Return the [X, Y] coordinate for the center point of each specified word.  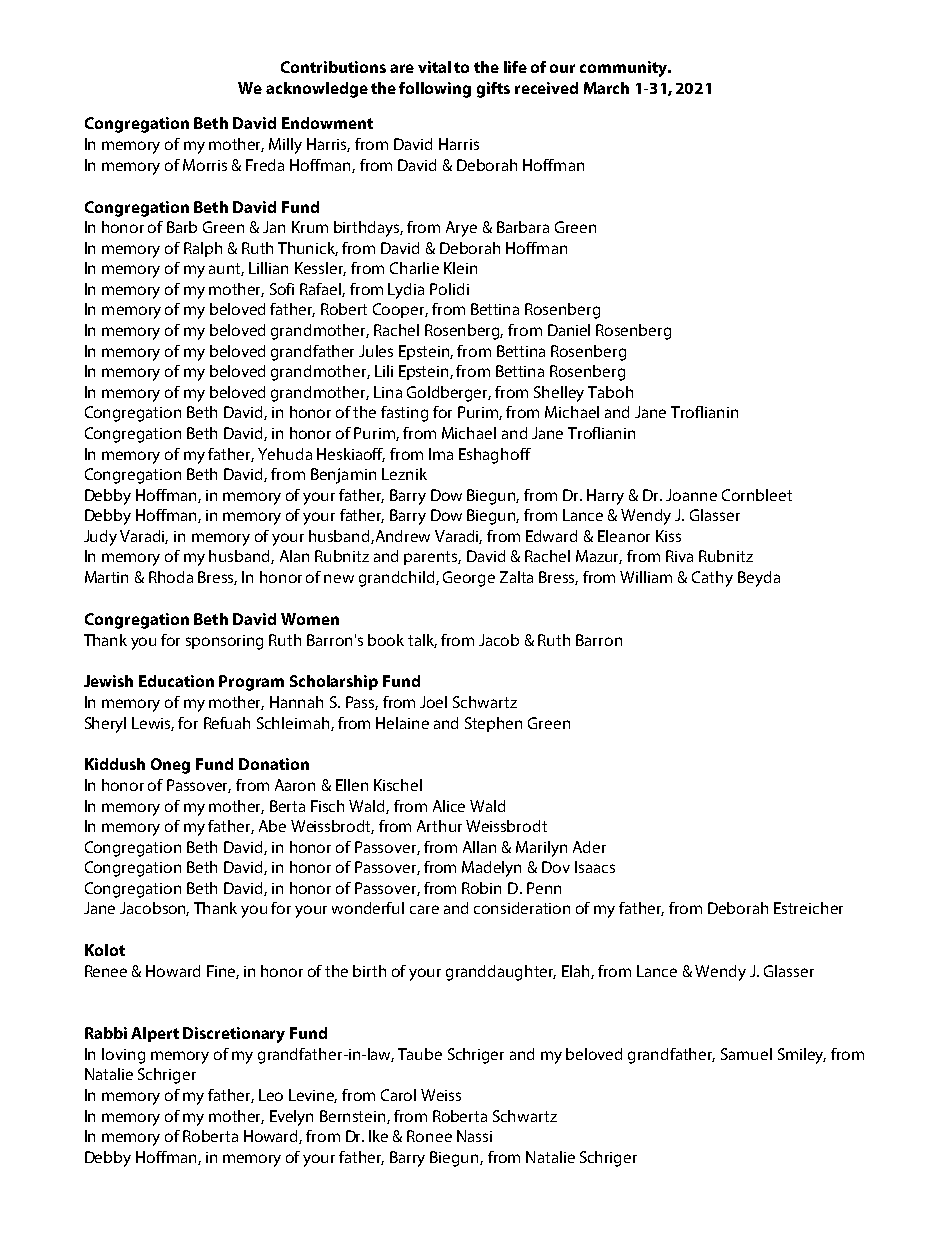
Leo [271, 1095]
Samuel [746, 1054]
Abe [272, 826]
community [625, 69]
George [469, 579]
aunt [226, 269]
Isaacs [595, 867]
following [435, 90]
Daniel [569, 330]
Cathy [712, 579]
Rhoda [171, 577]
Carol [398, 1095]
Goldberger [449, 394]
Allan [479, 847]
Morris [205, 165]
